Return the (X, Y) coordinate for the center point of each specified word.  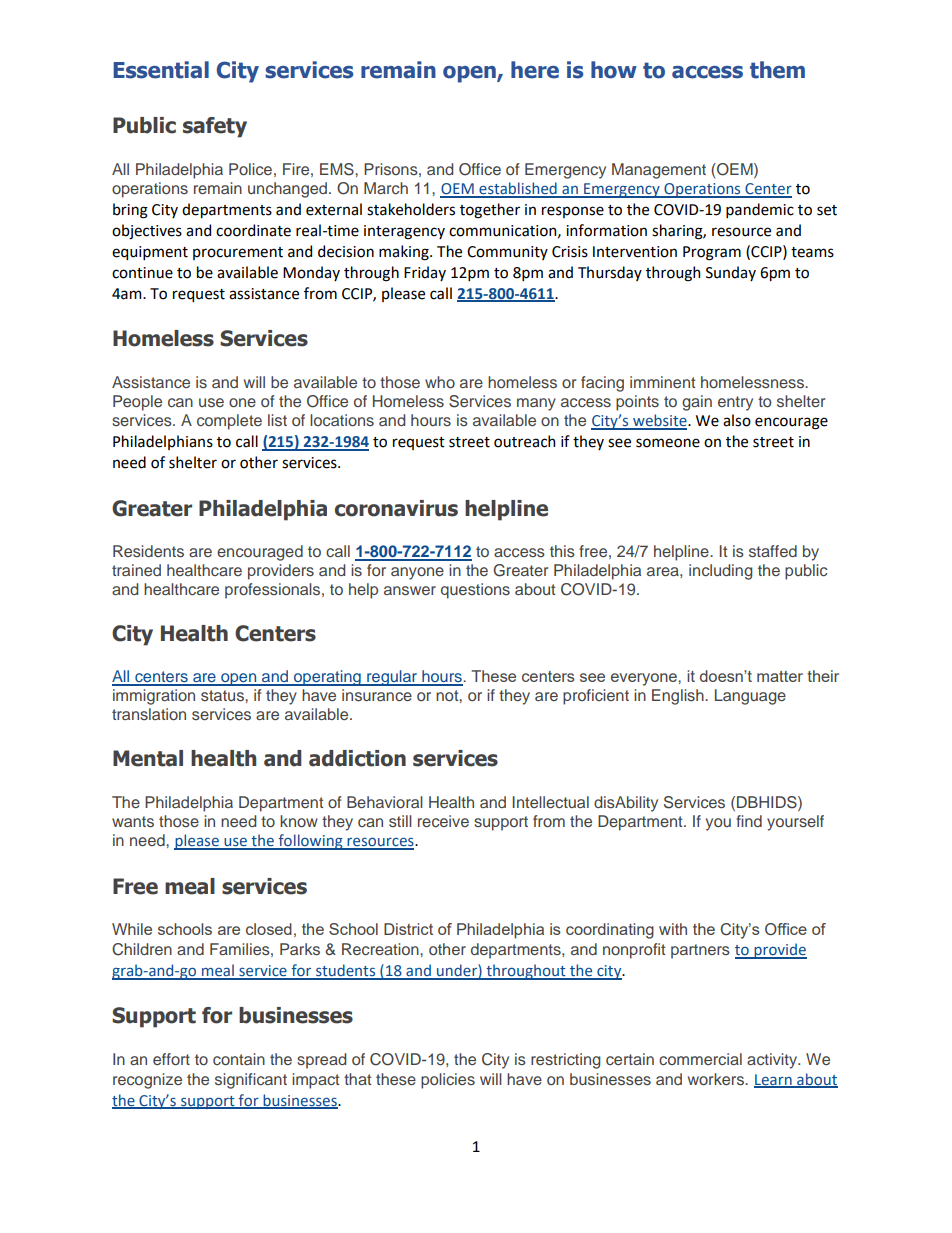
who (440, 382)
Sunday (731, 273)
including (720, 572)
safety (215, 127)
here (535, 70)
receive (443, 821)
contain (239, 1059)
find (749, 821)
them (777, 70)
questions (475, 591)
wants (133, 821)
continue (142, 273)
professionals (274, 591)
